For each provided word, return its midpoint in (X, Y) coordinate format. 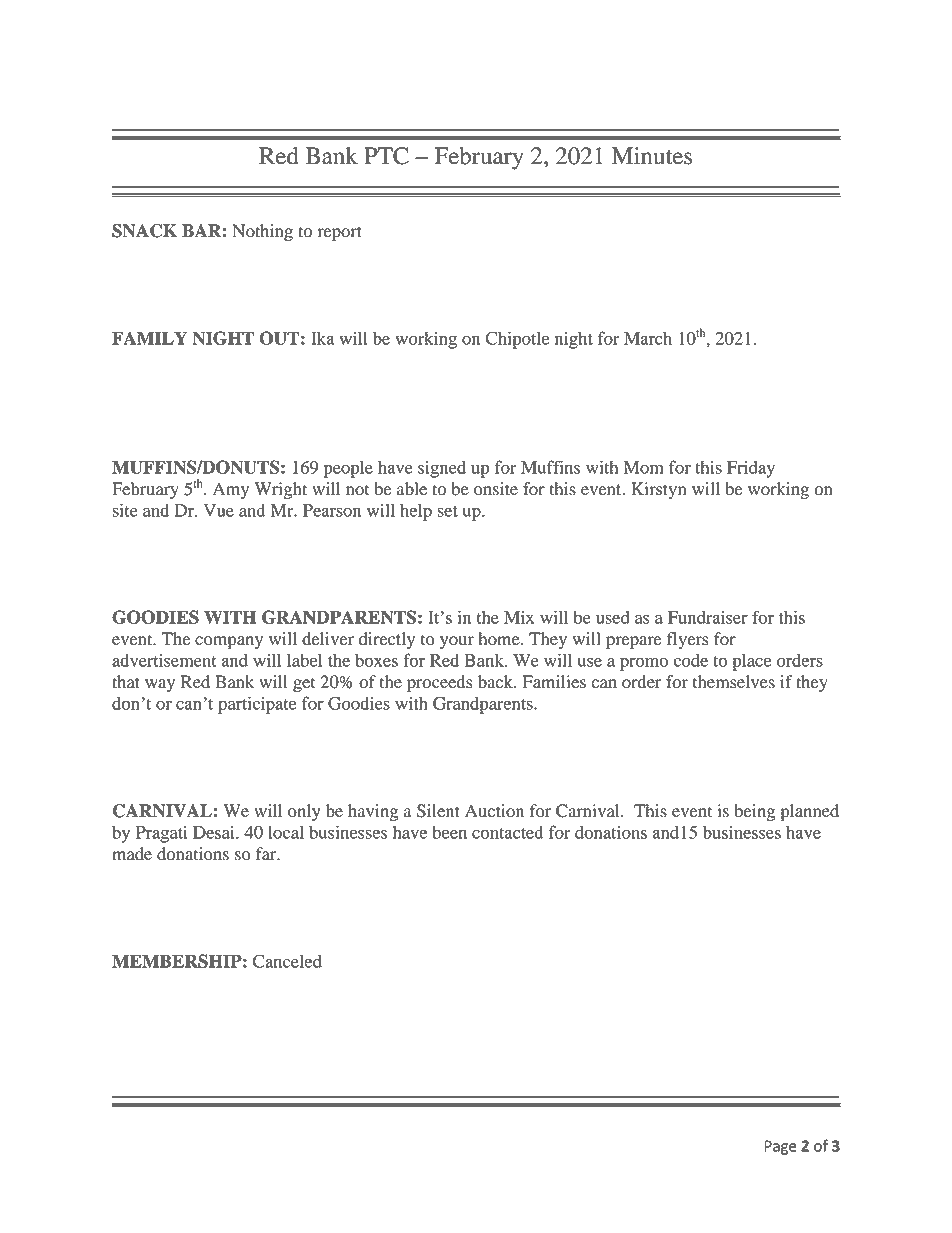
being (754, 812)
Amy (231, 490)
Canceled (287, 961)
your (457, 642)
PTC (386, 156)
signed (442, 469)
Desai (215, 832)
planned (810, 812)
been (449, 832)
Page (780, 1147)
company (229, 642)
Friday (751, 469)
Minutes (652, 156)
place (751, 662)
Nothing (262, 232)
